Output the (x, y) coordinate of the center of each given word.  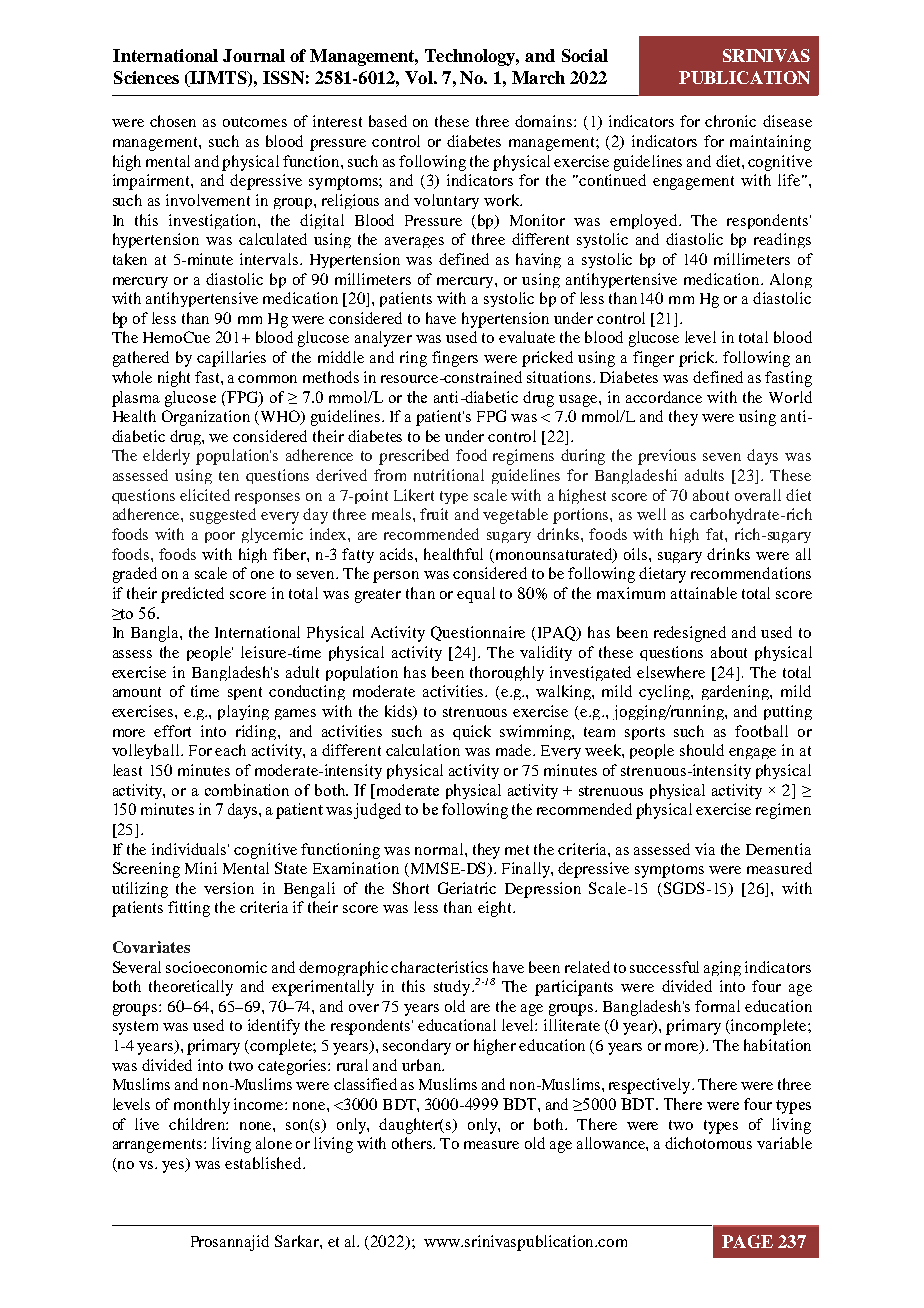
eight (496, 909)
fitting (189, 909)
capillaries (231, 359)
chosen (173, 121)
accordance (664, 397)
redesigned (690, 634)
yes (174, 1167)
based (388, 121)
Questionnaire (478, 633)
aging (722, 968)
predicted (192, 595)
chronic (730, 121)
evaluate (527, 337)
